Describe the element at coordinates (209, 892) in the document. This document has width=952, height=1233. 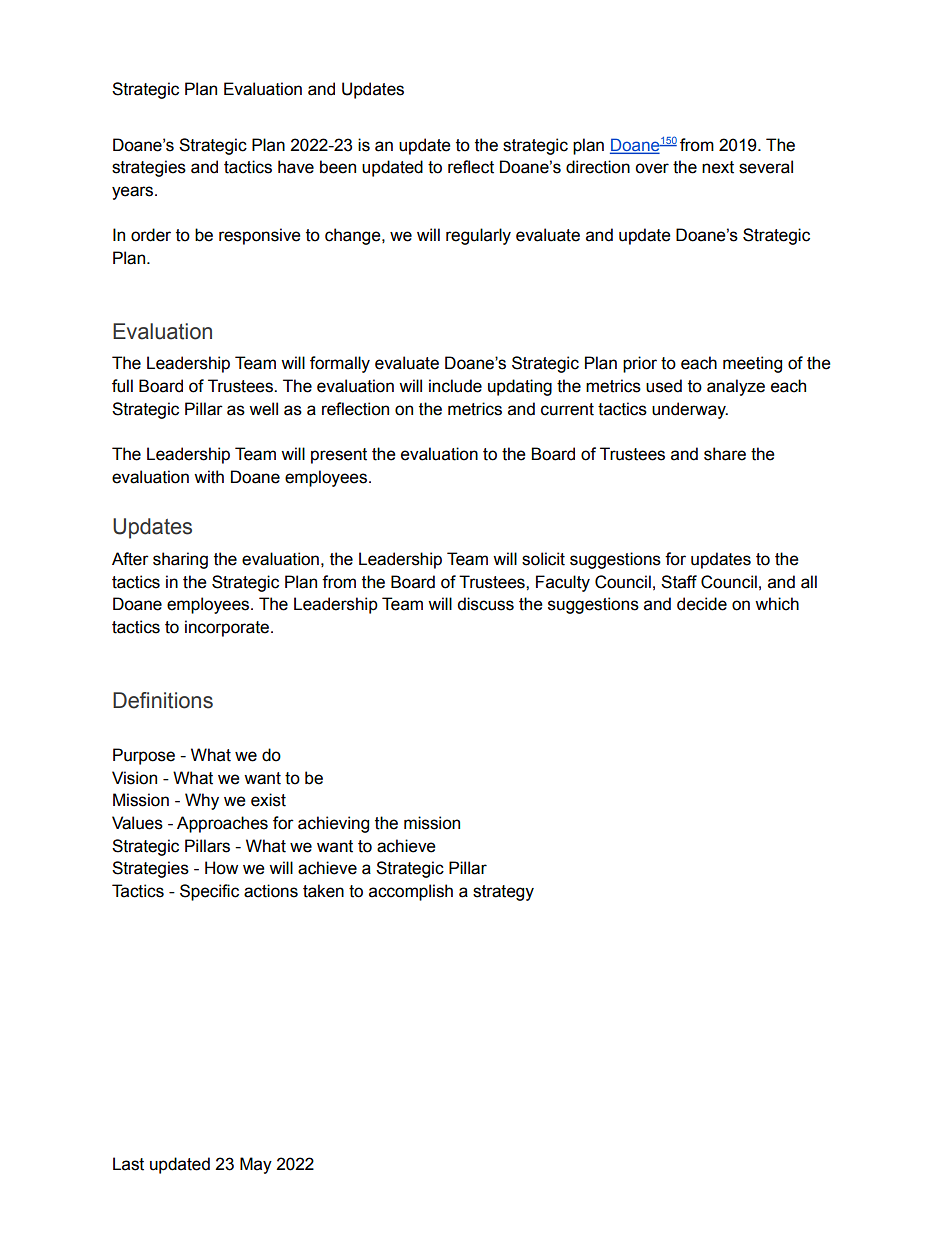
I see `Specific` at that location.
